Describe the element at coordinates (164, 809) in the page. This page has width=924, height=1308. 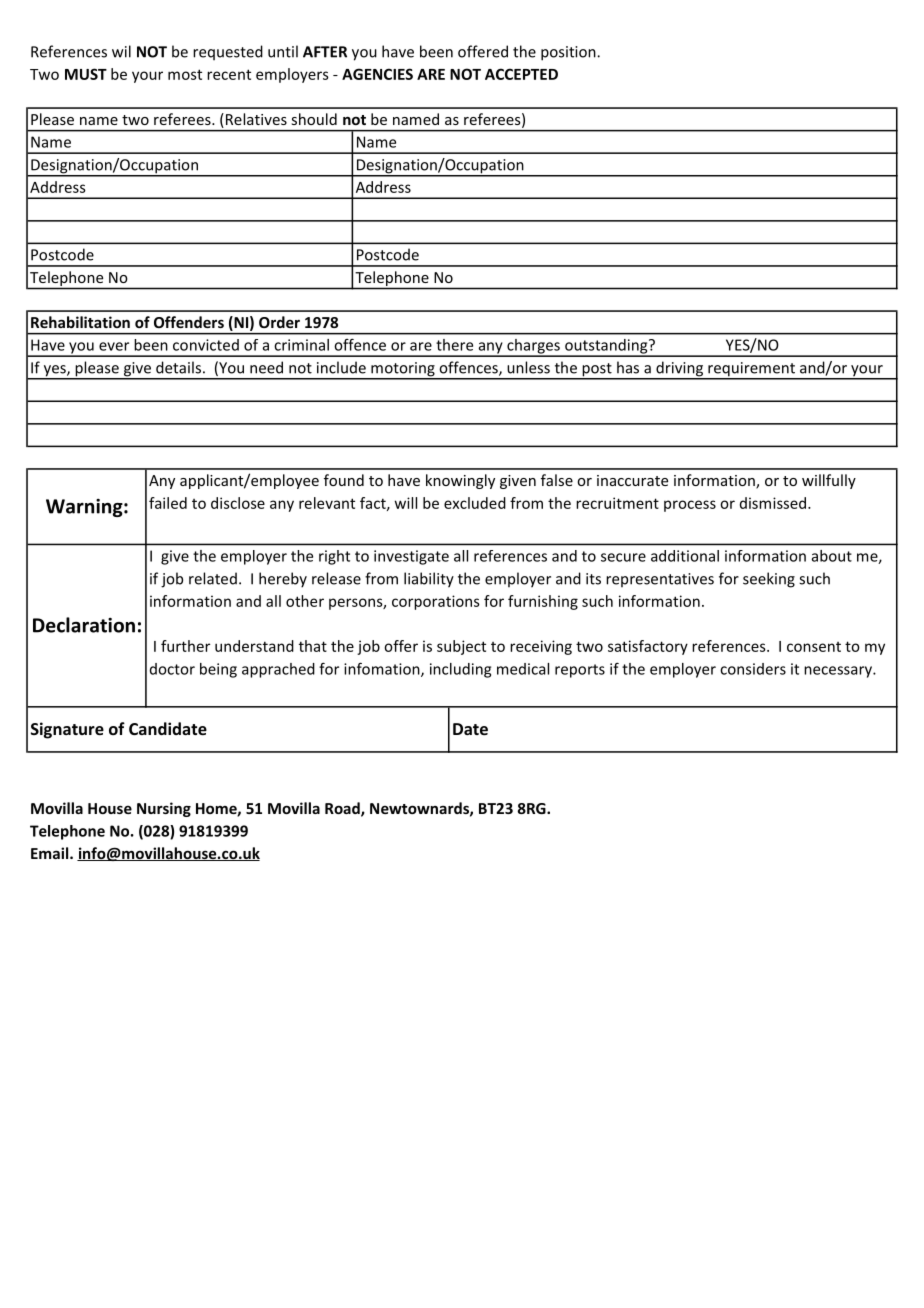
I see `Nursing` at that location.
